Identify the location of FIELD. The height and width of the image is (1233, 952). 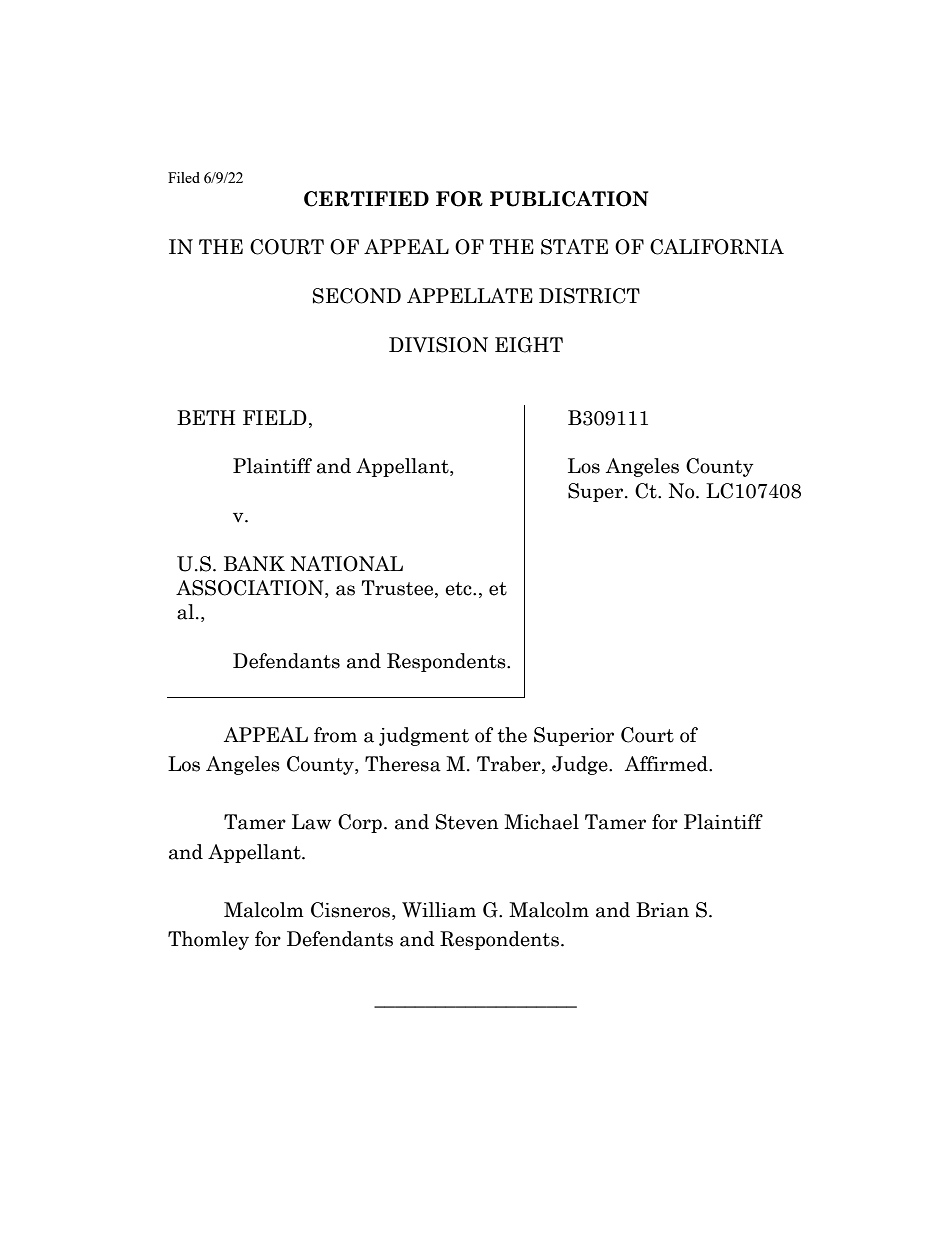
(275, 417).
